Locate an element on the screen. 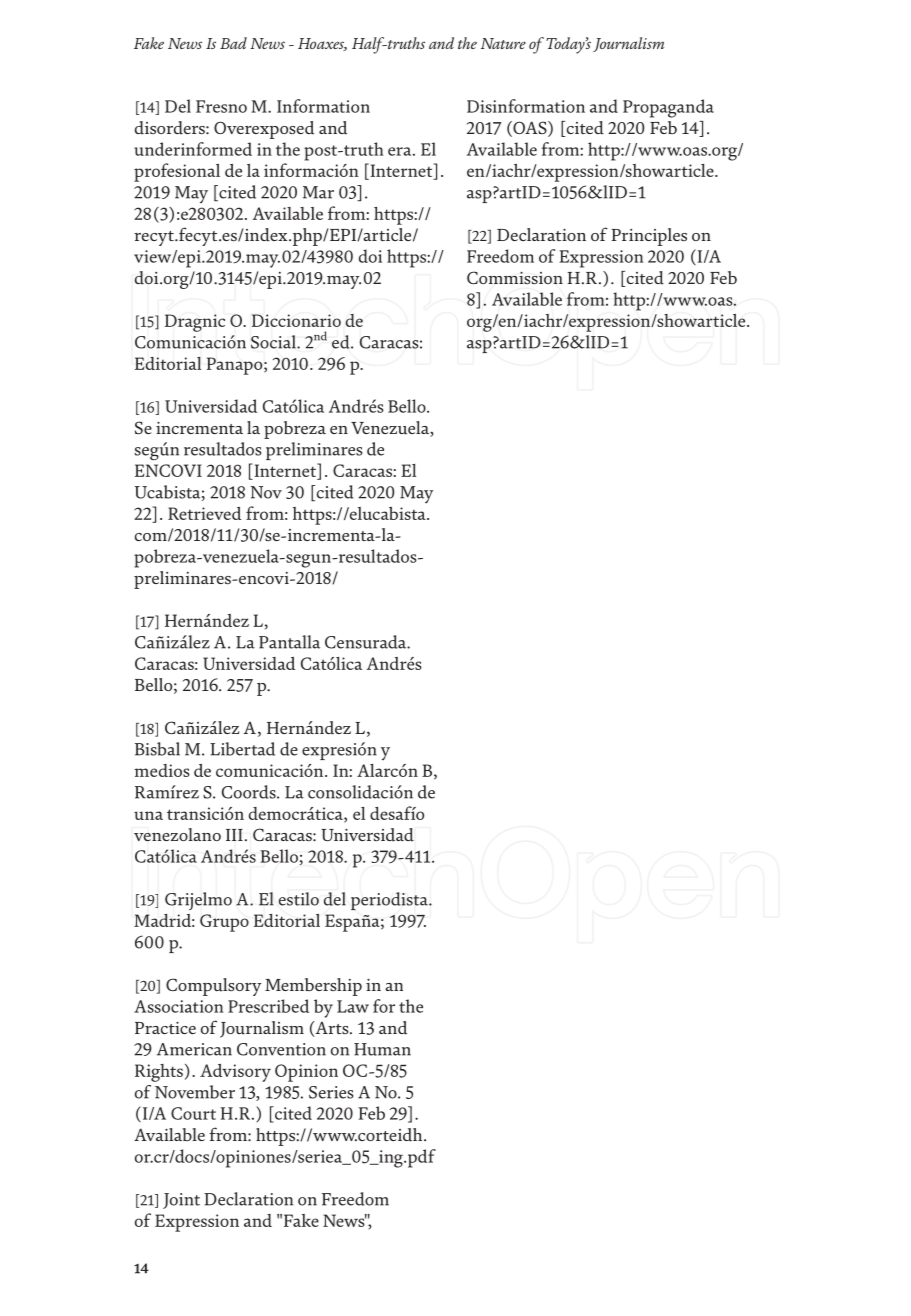 Image resolution: width=911 pixels, height=1316 pixels. Propaganda is located at coordinates (668, 108).
